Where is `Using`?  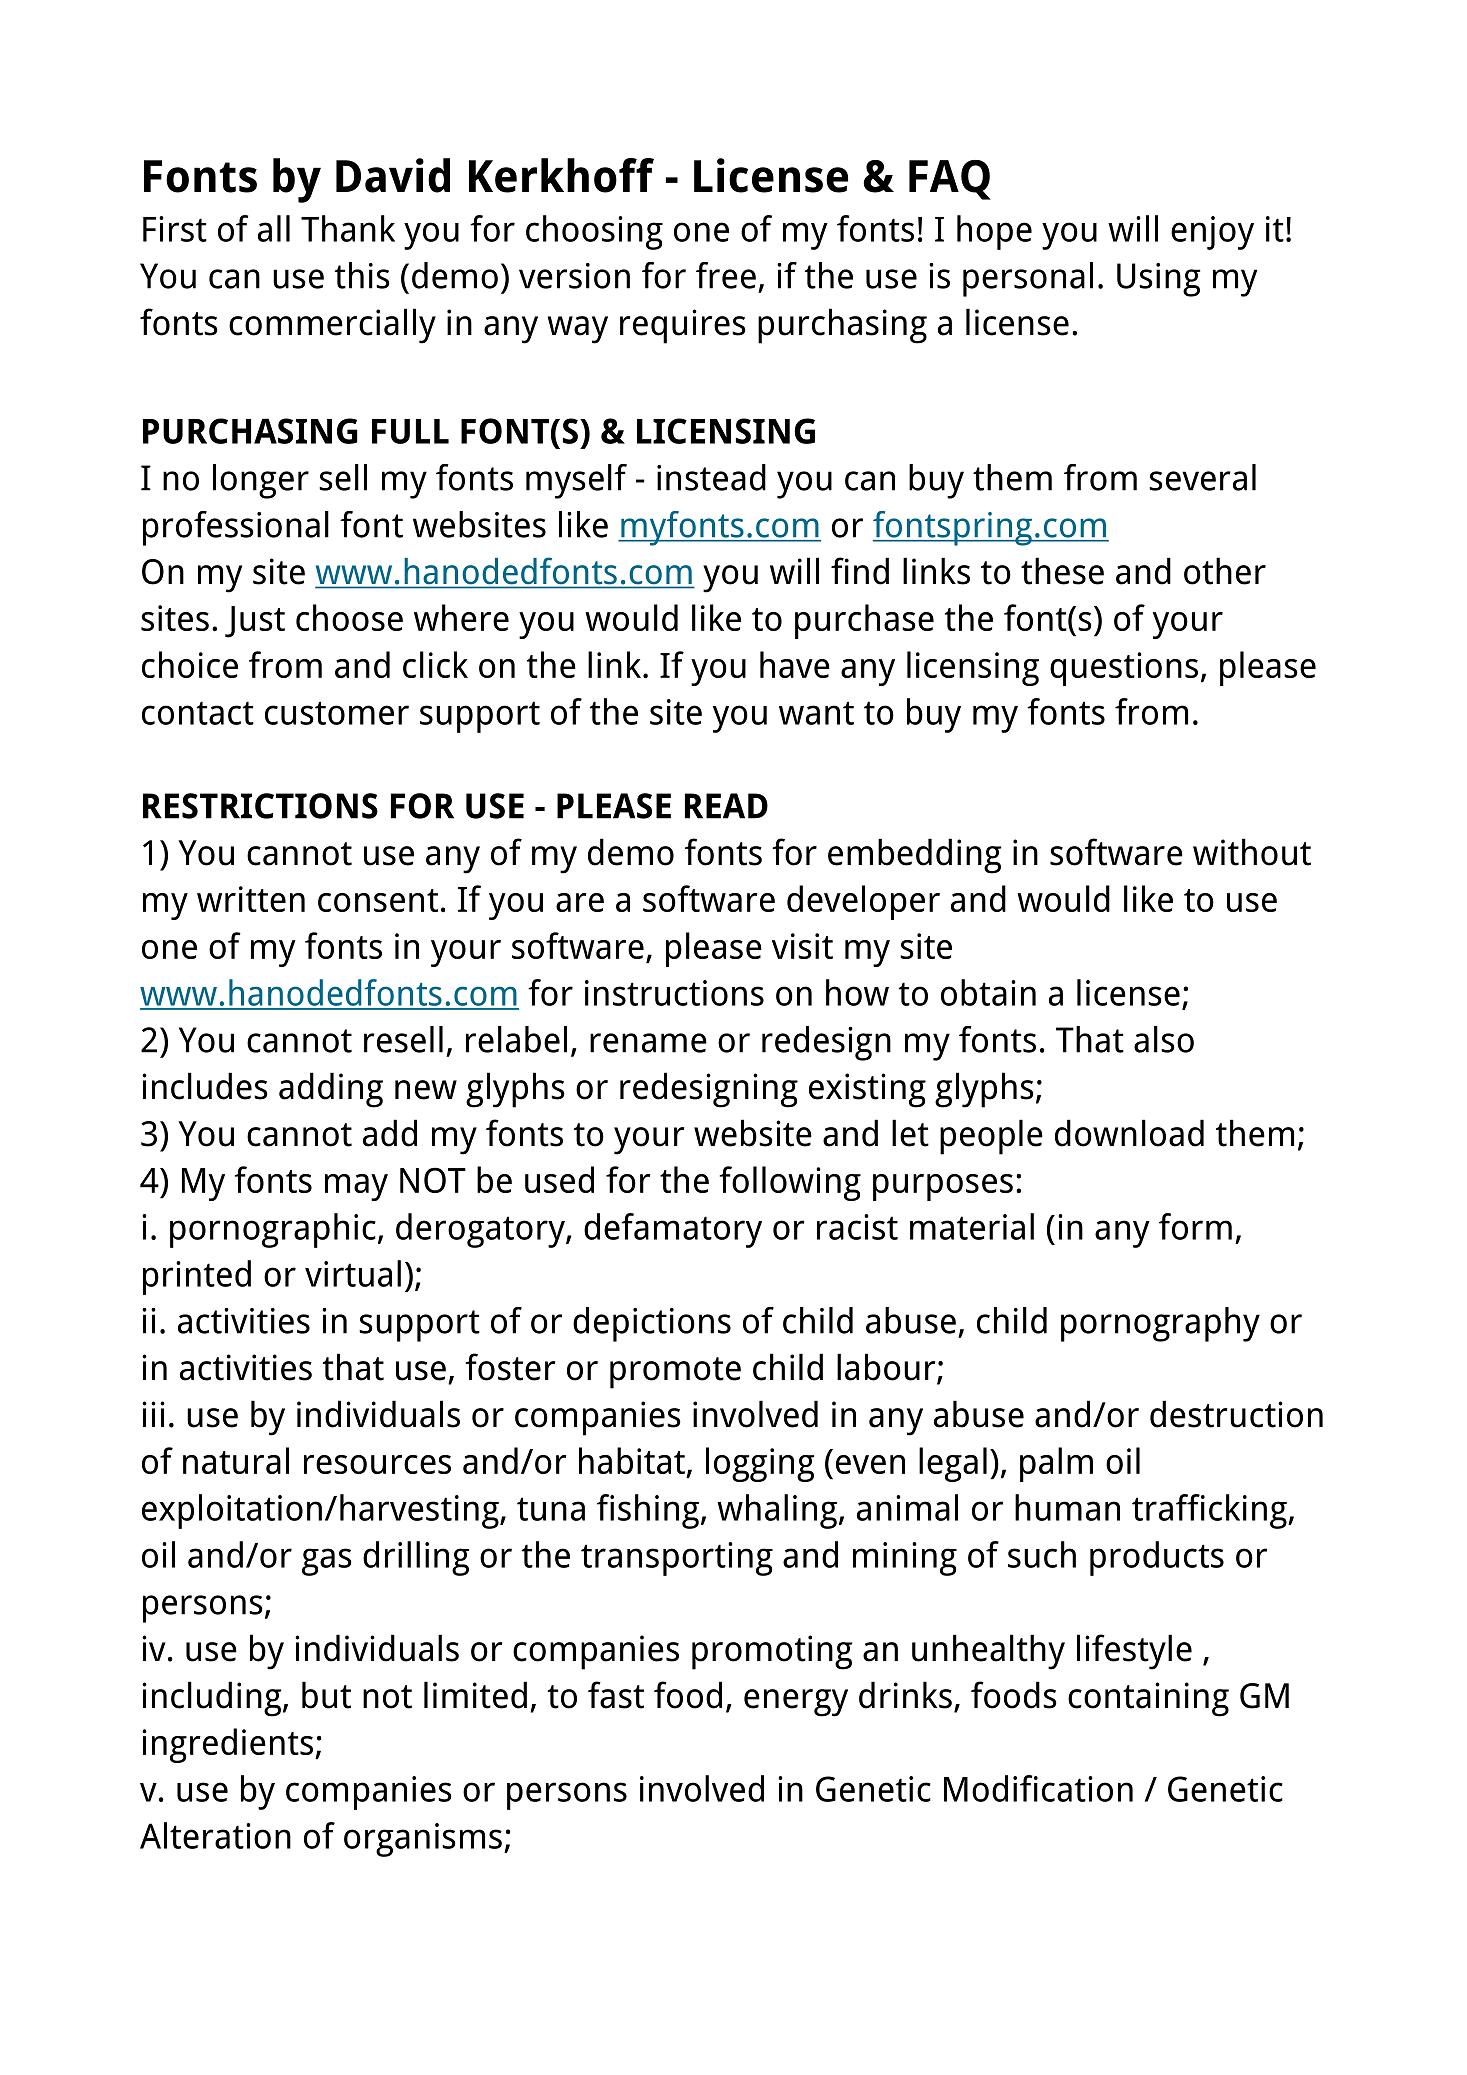
Using is located at coordinates (1158, 280).
